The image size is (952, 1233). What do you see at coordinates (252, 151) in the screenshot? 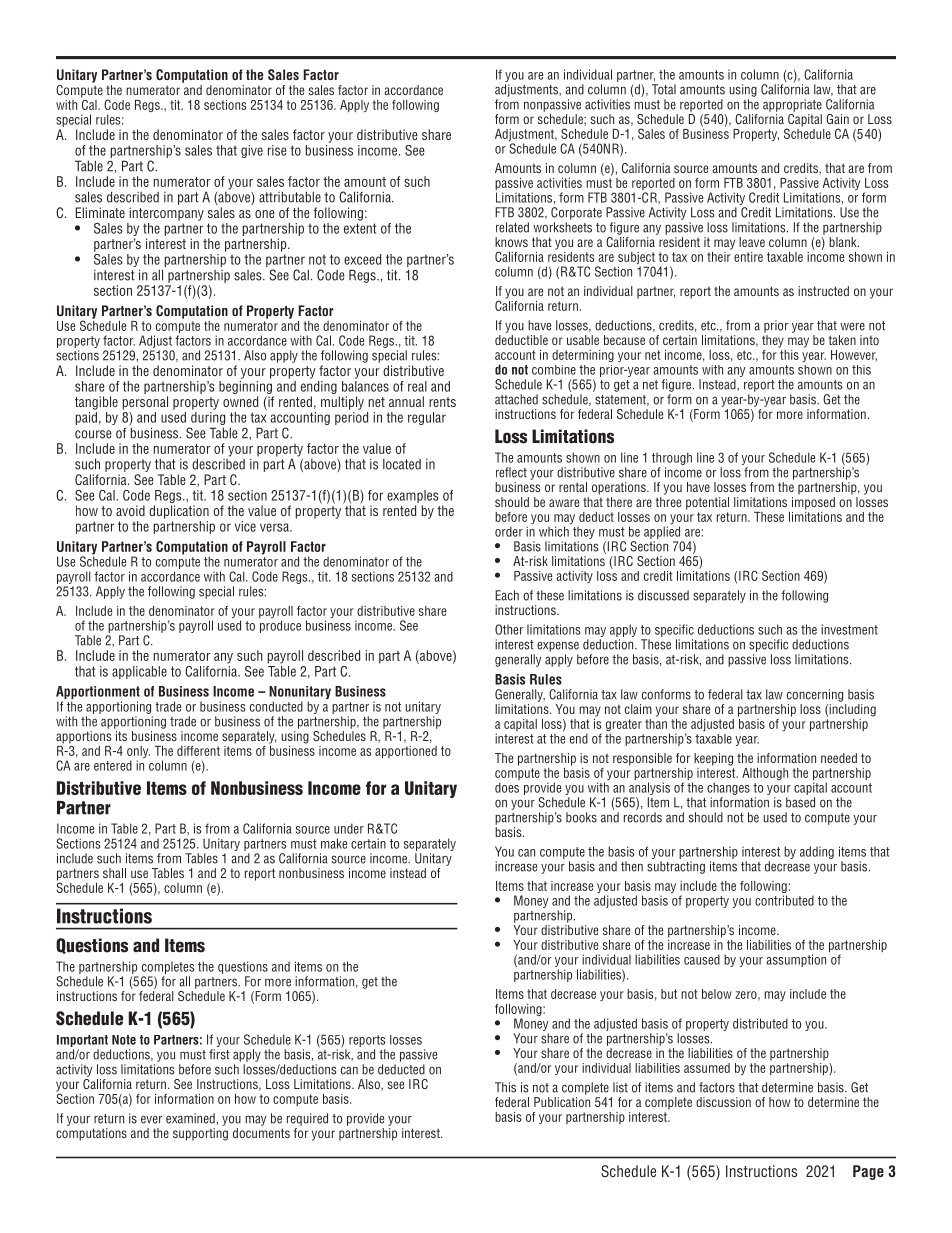
I see `give` at bounding box center [252, 151].
